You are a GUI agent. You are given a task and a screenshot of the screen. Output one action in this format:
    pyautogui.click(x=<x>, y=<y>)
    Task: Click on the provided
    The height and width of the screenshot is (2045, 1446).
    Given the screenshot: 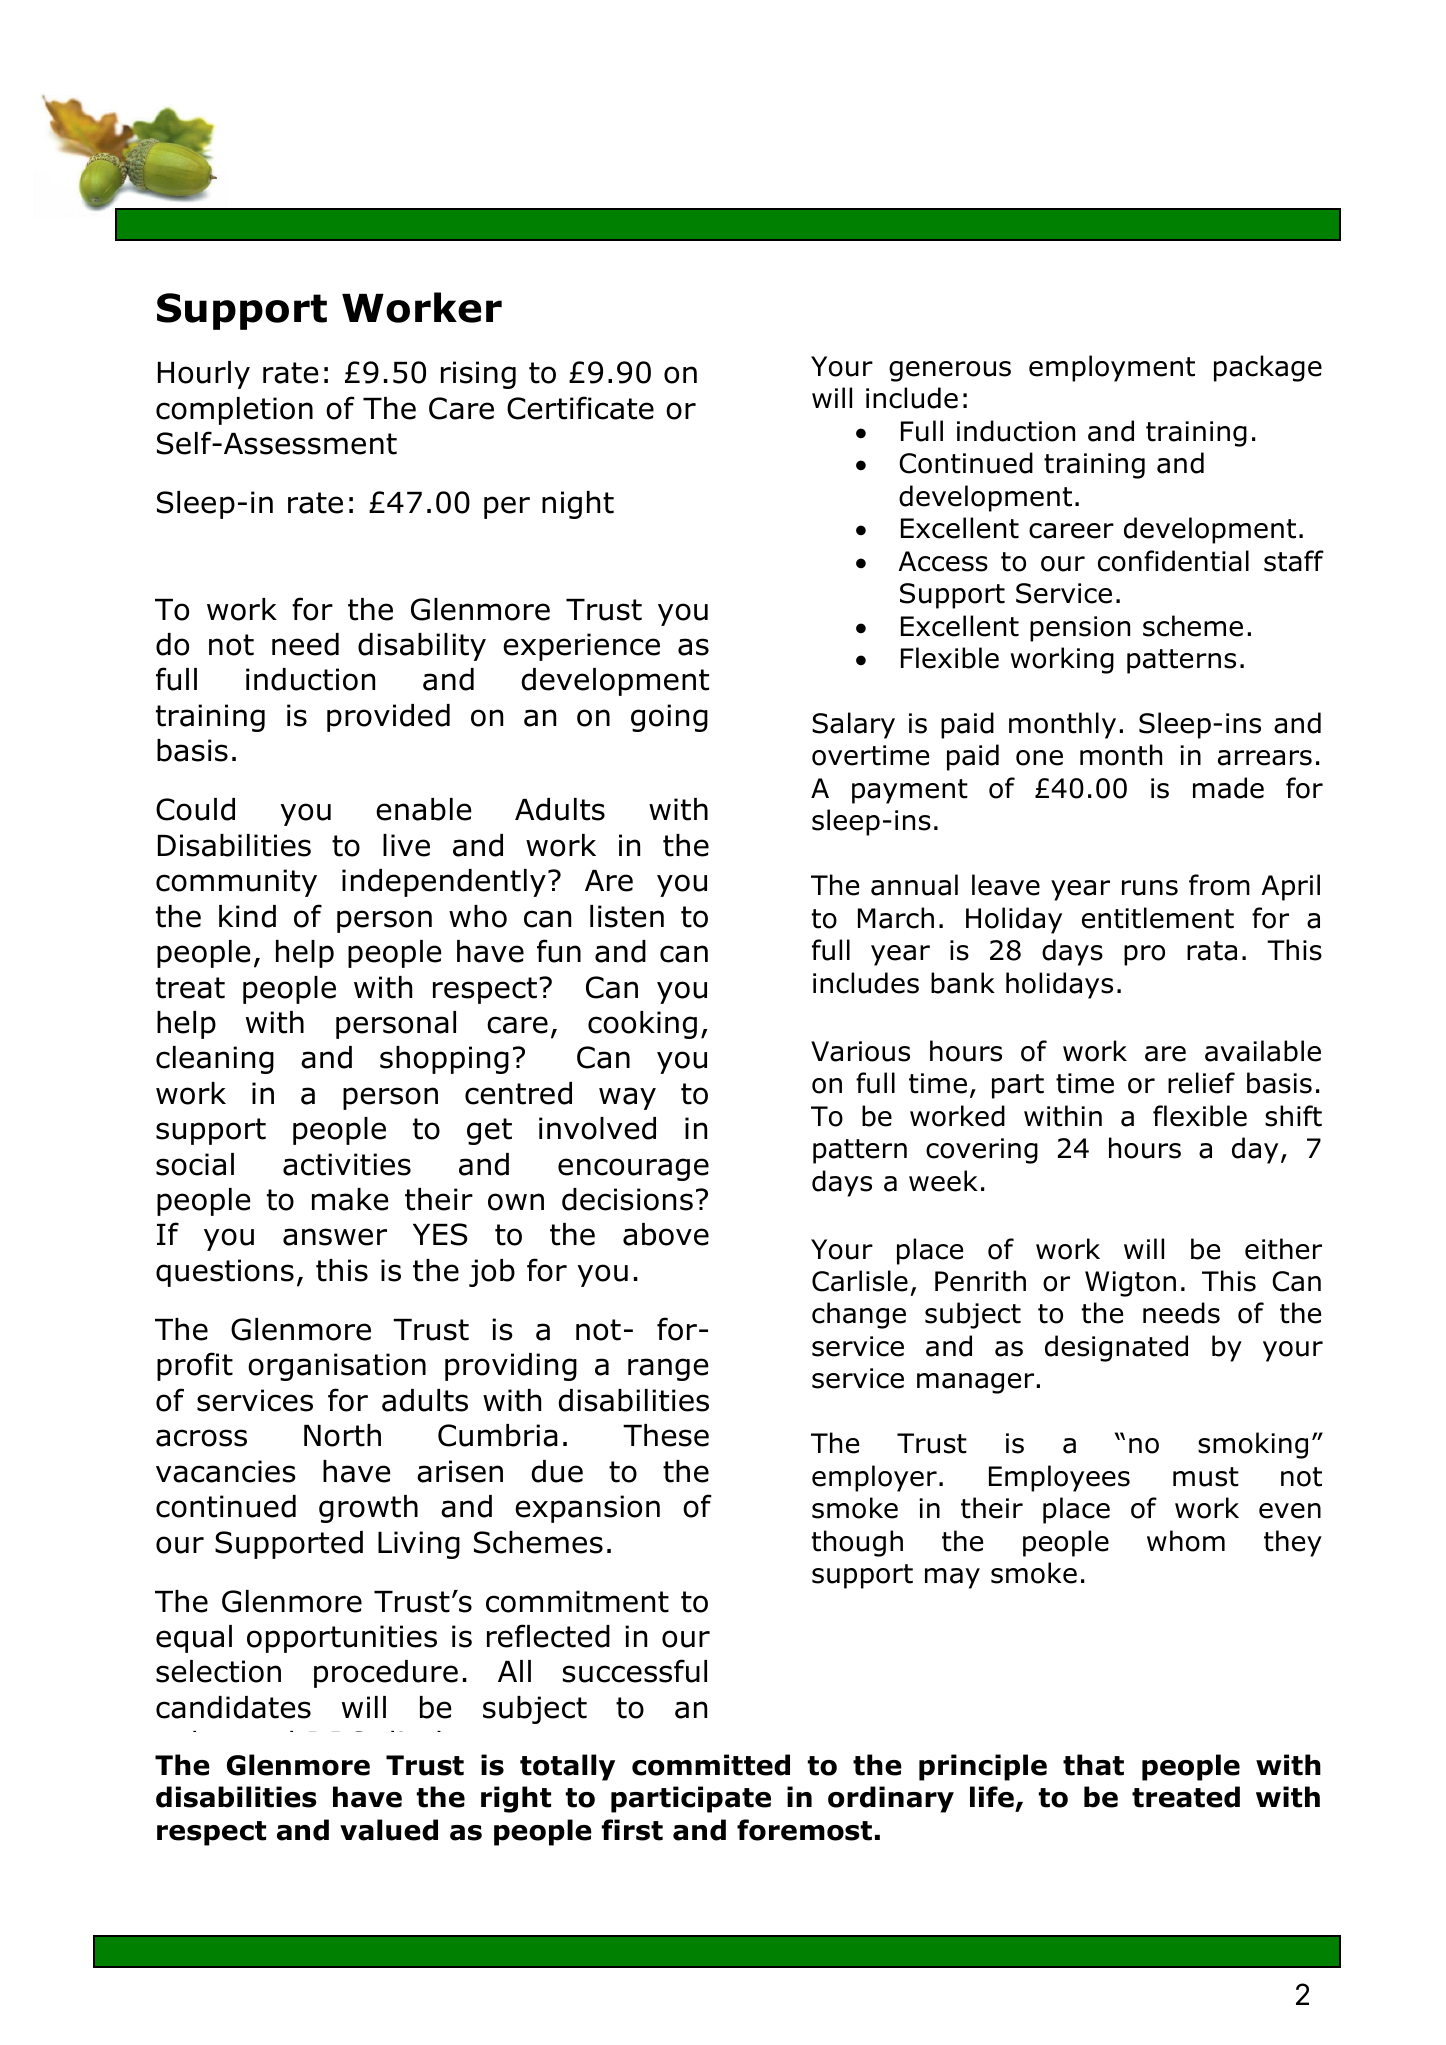 What is the action you would take?
    pyautogui.click(x=388, y=718)
